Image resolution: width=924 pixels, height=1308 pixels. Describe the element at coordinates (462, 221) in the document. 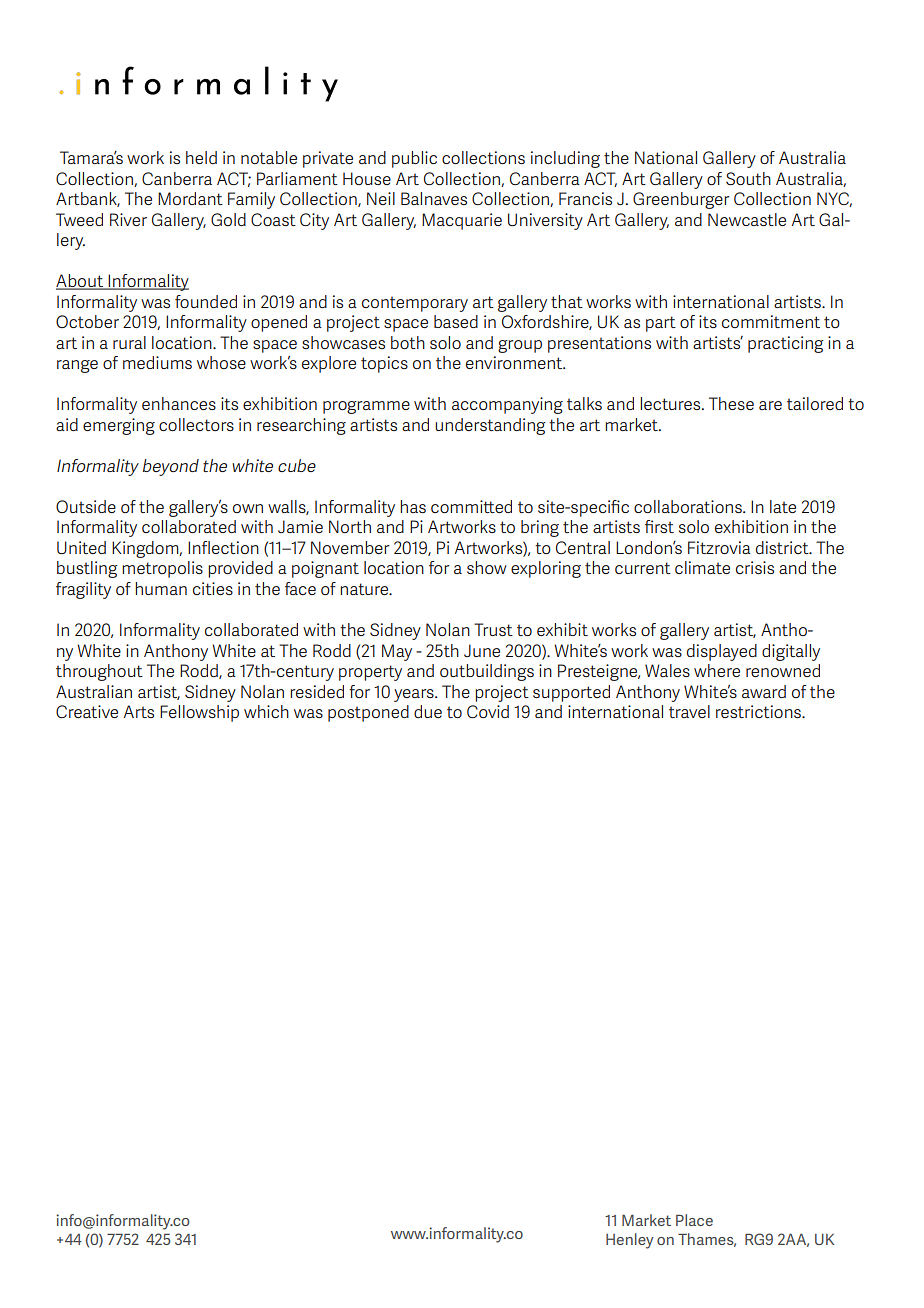

I see `Macquarie` at that location.
